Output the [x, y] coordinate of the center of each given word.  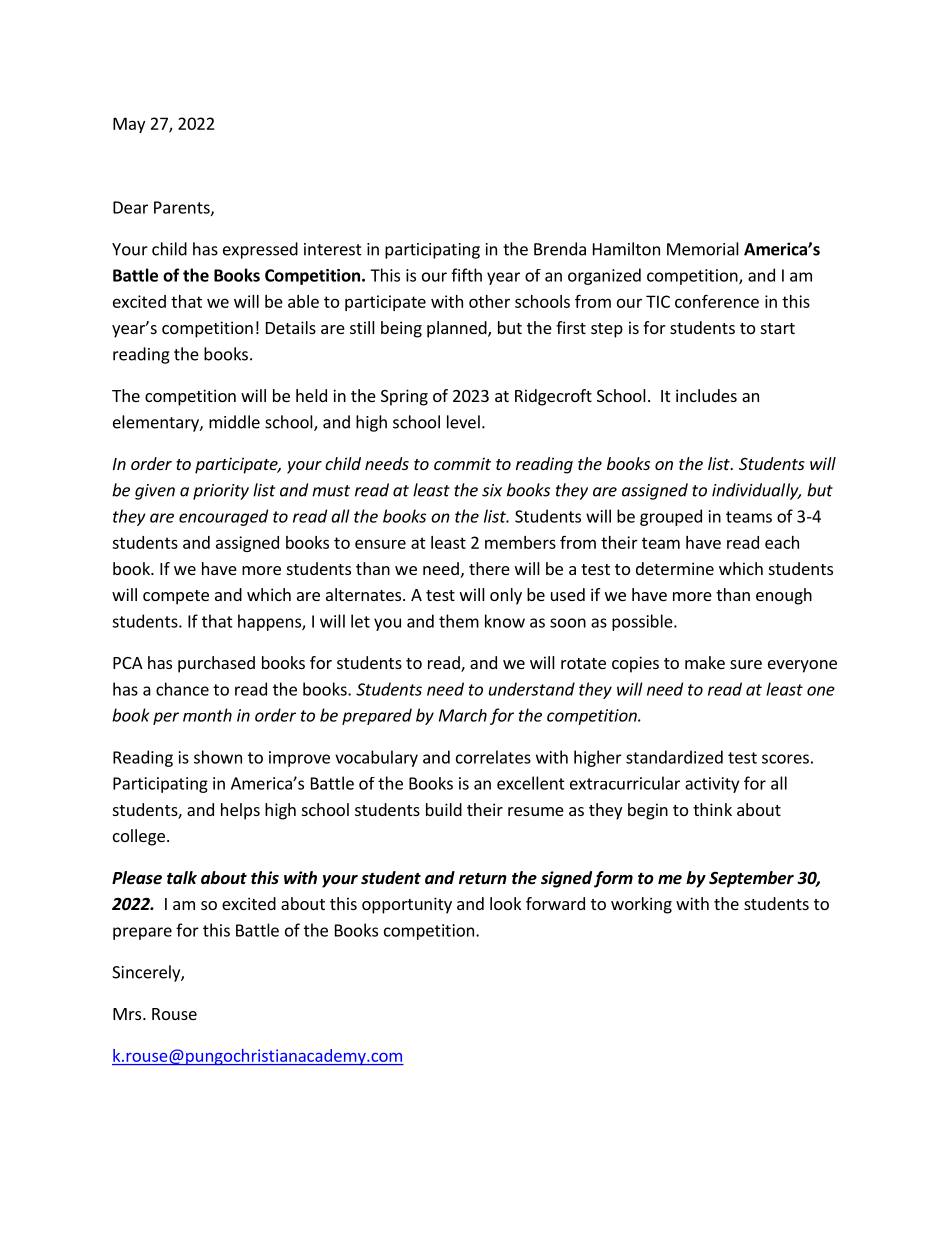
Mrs [128, 1014]
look [505, 903]
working [641, 905]
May [129, 125]
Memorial [703, 249]
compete [176, 597]
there [489, 568]
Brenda [560, 249]
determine [675, 568]
